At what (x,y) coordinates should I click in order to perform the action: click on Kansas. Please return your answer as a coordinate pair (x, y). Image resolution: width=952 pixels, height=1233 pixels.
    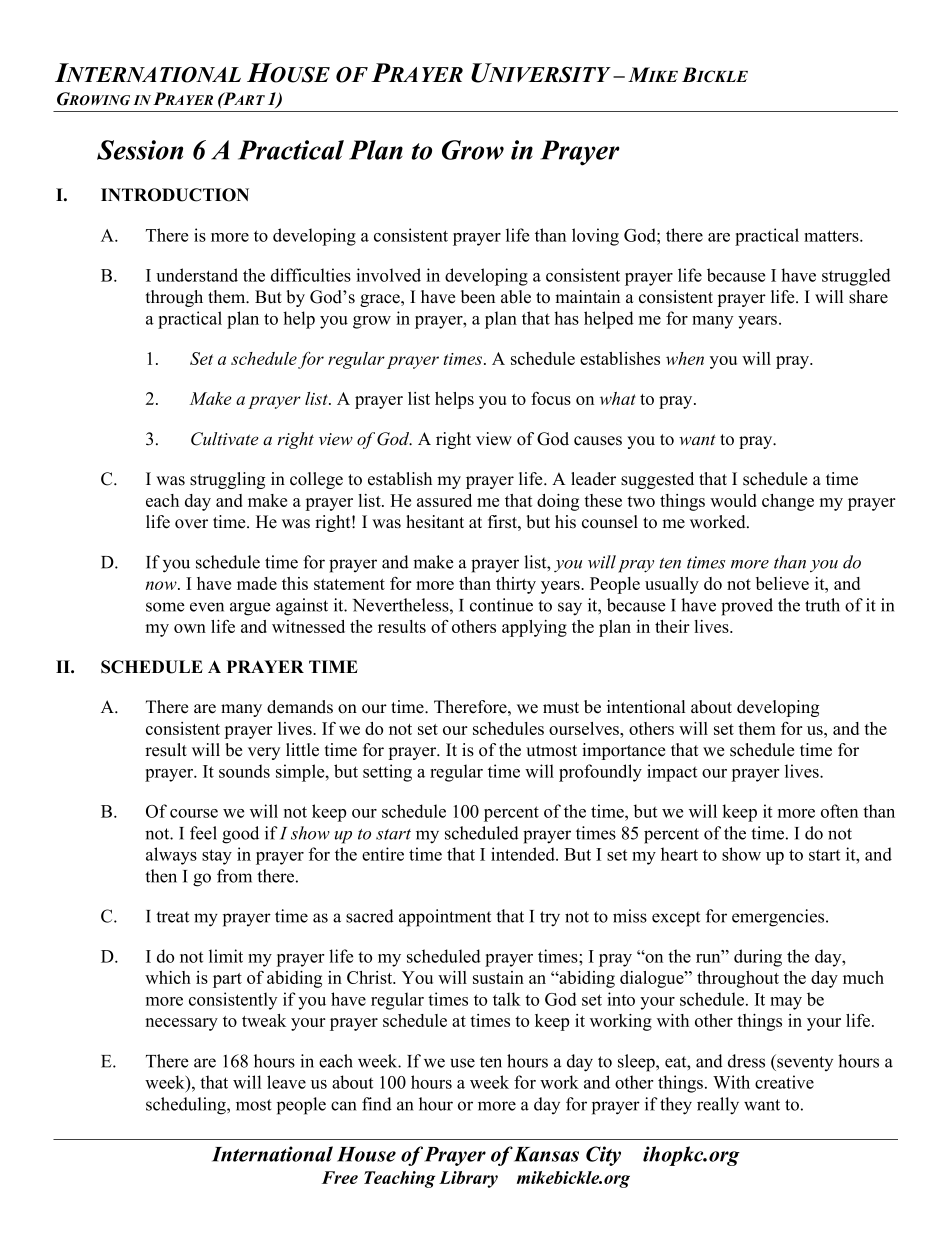
    Looking at the image, I should click on (546, 1154).
